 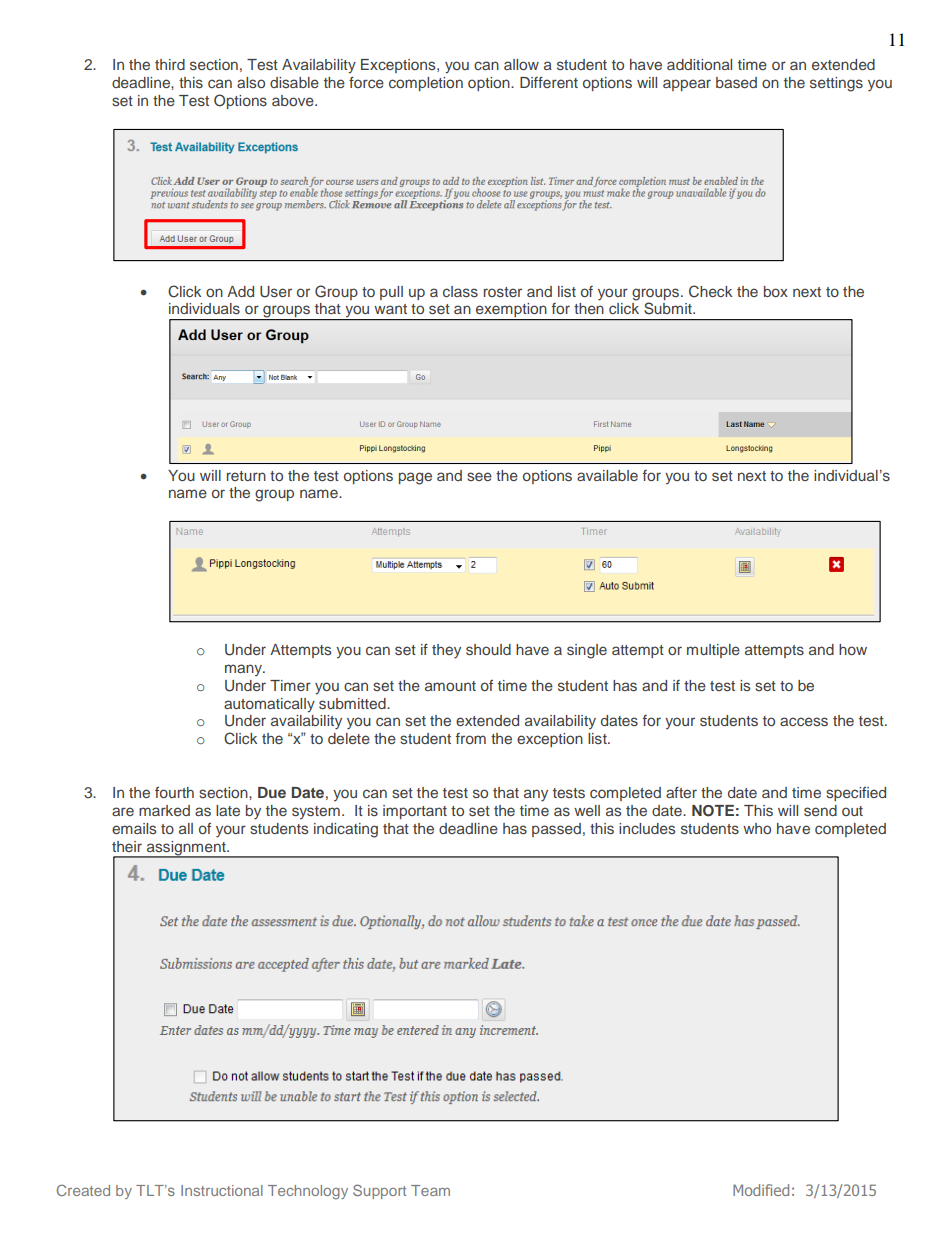 What do you see at coordinates (170, 64) in the screenshot?
I see `third` at bounding box center [170, 64].
